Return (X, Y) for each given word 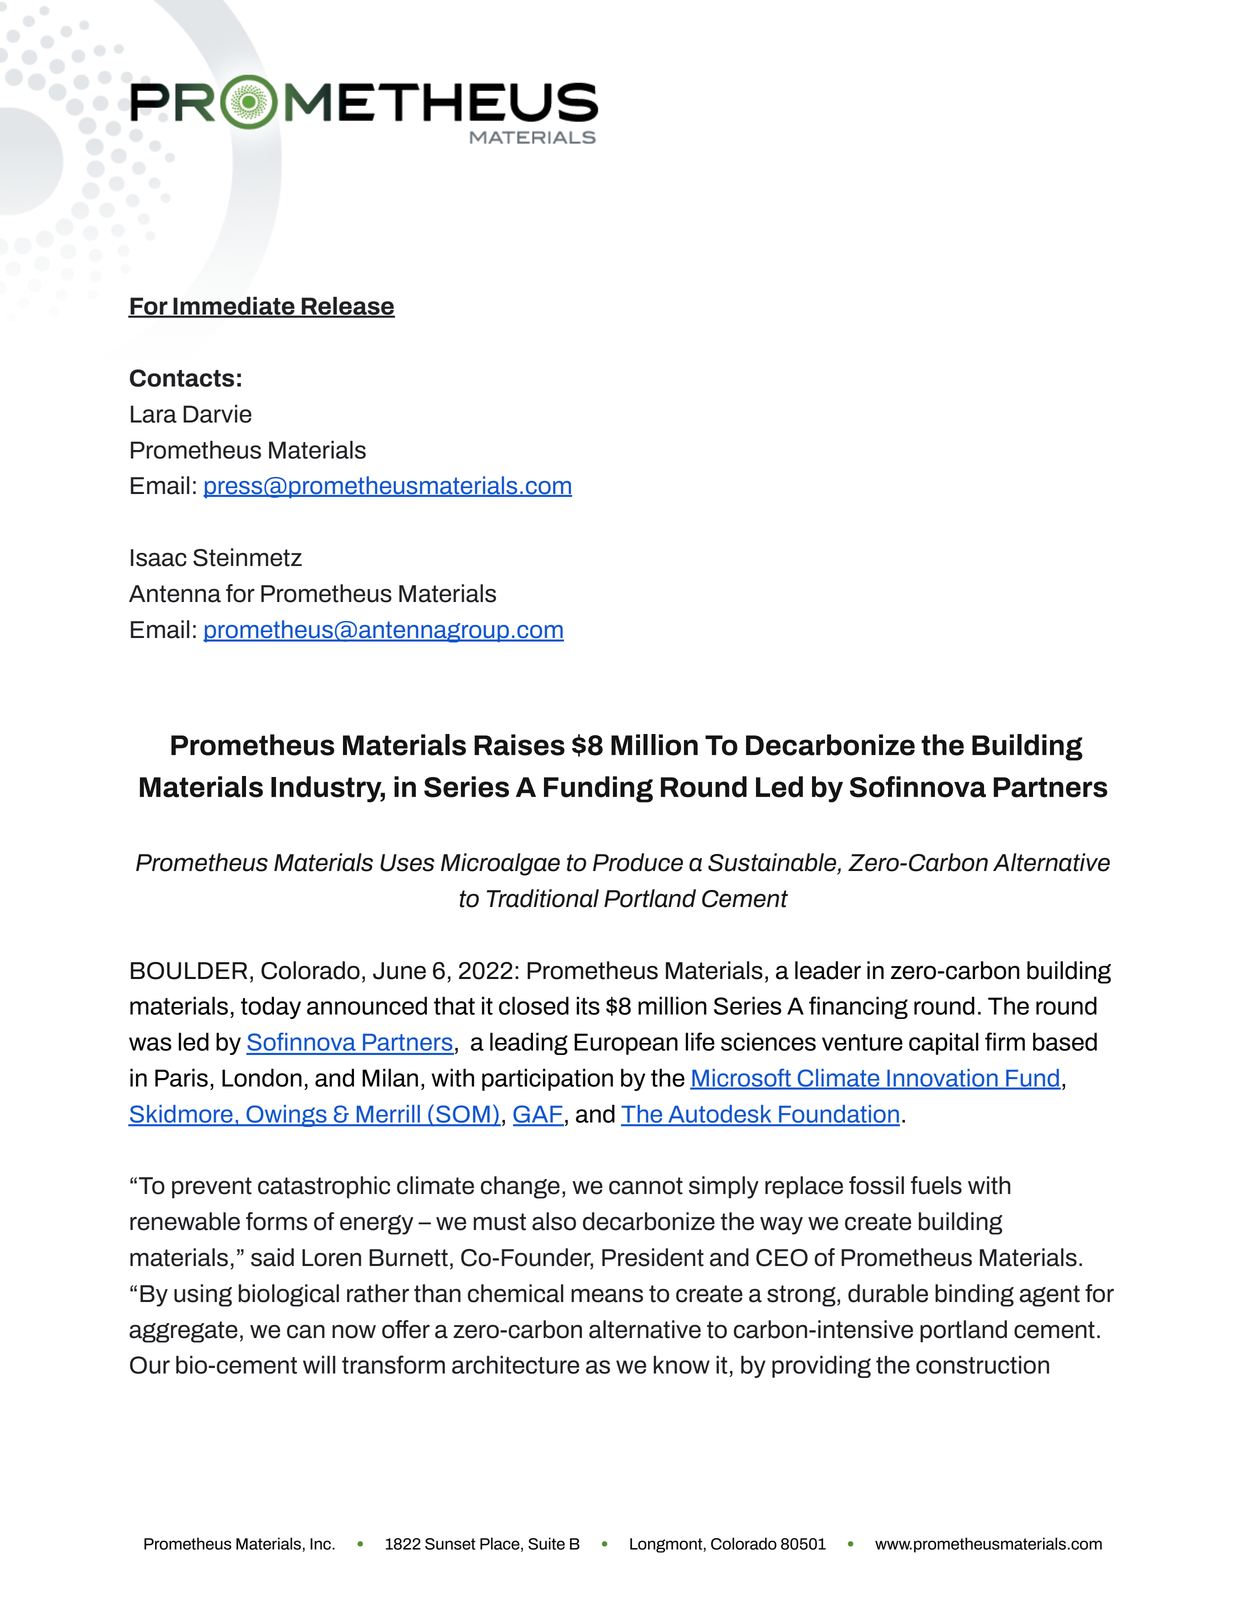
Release (347, 306)
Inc (321, 1544)
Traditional (543, 898)
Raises (519, 745)
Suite (546, 1543)
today (271, 1007)
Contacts (182, 378)
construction (982, 1364)
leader (828, 970)
